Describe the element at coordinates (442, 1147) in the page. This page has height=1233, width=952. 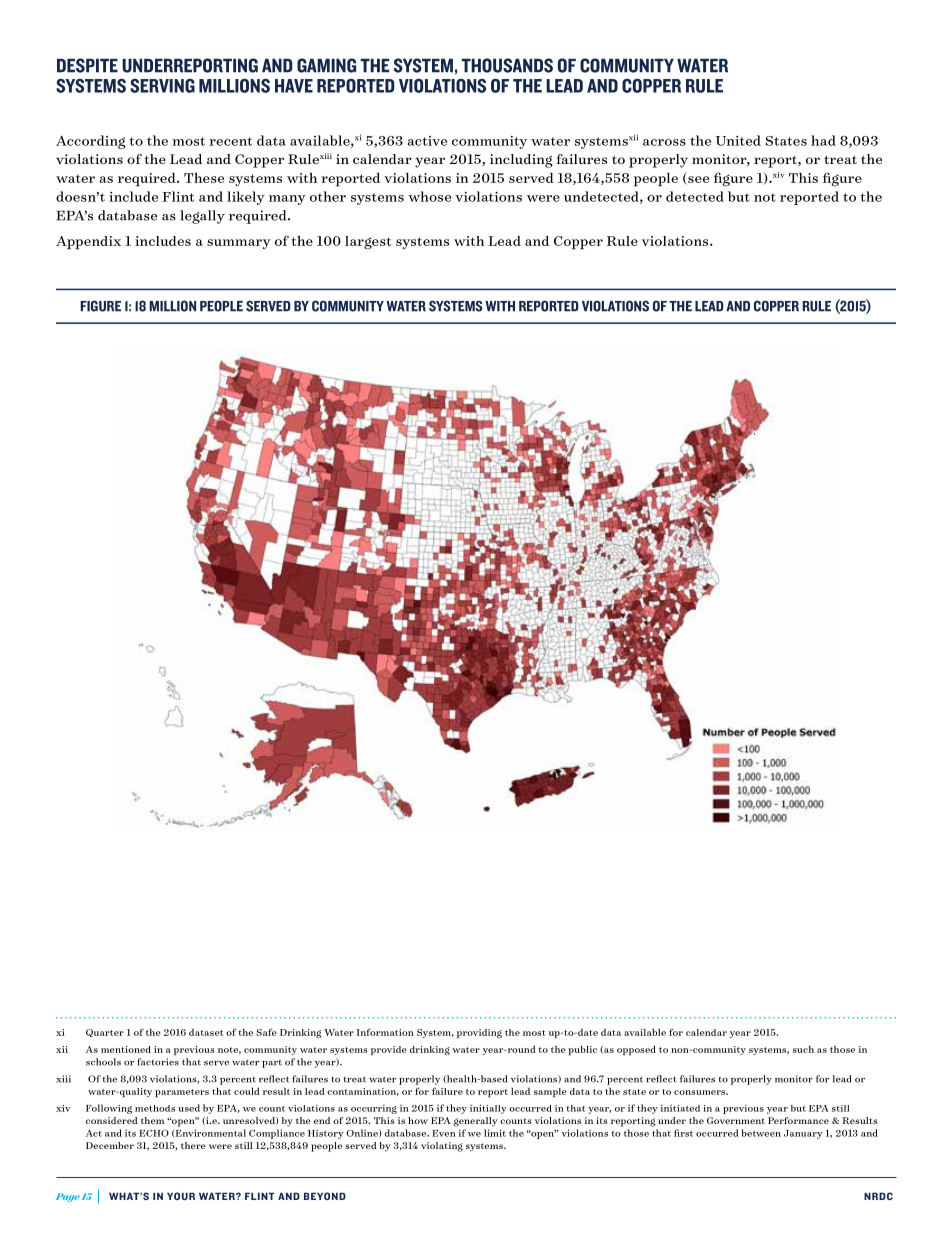
I see `violating` at that location.
